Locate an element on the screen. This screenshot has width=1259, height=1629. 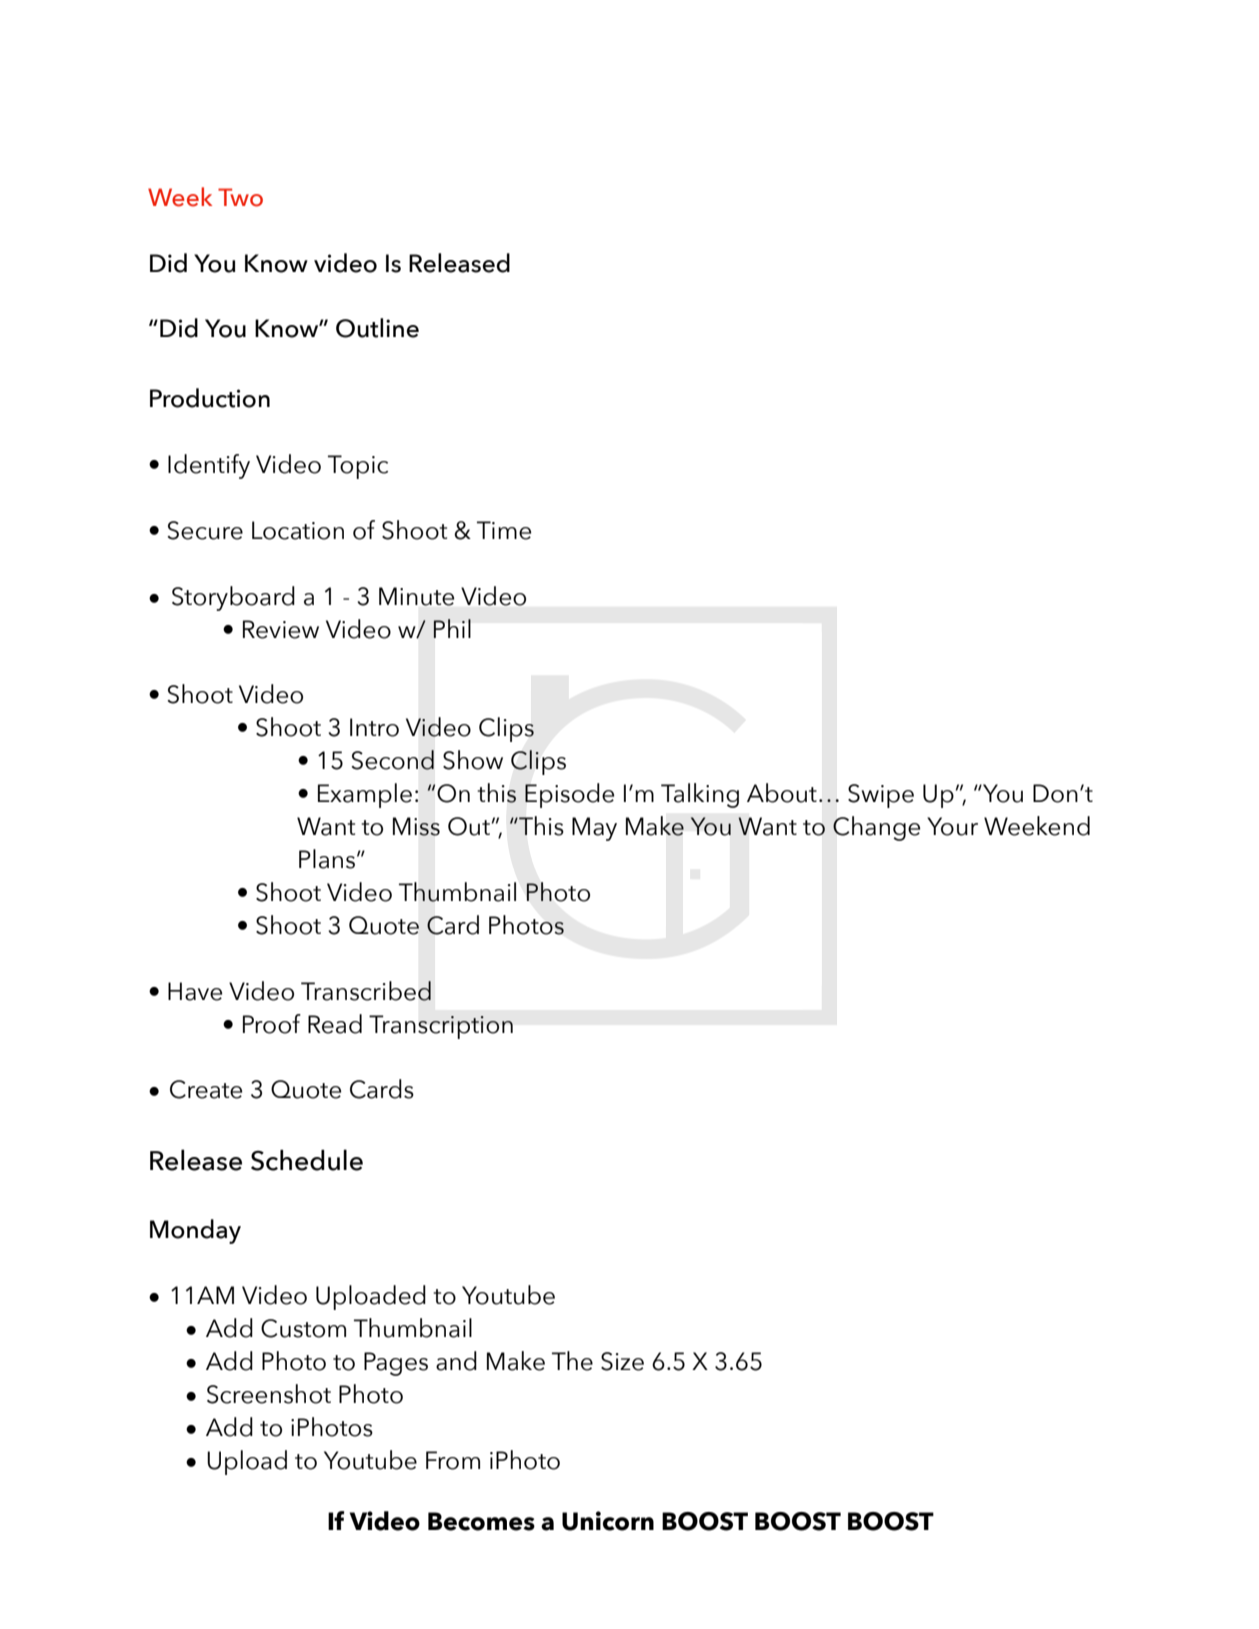
Change is located at coordinates (876, 828).
